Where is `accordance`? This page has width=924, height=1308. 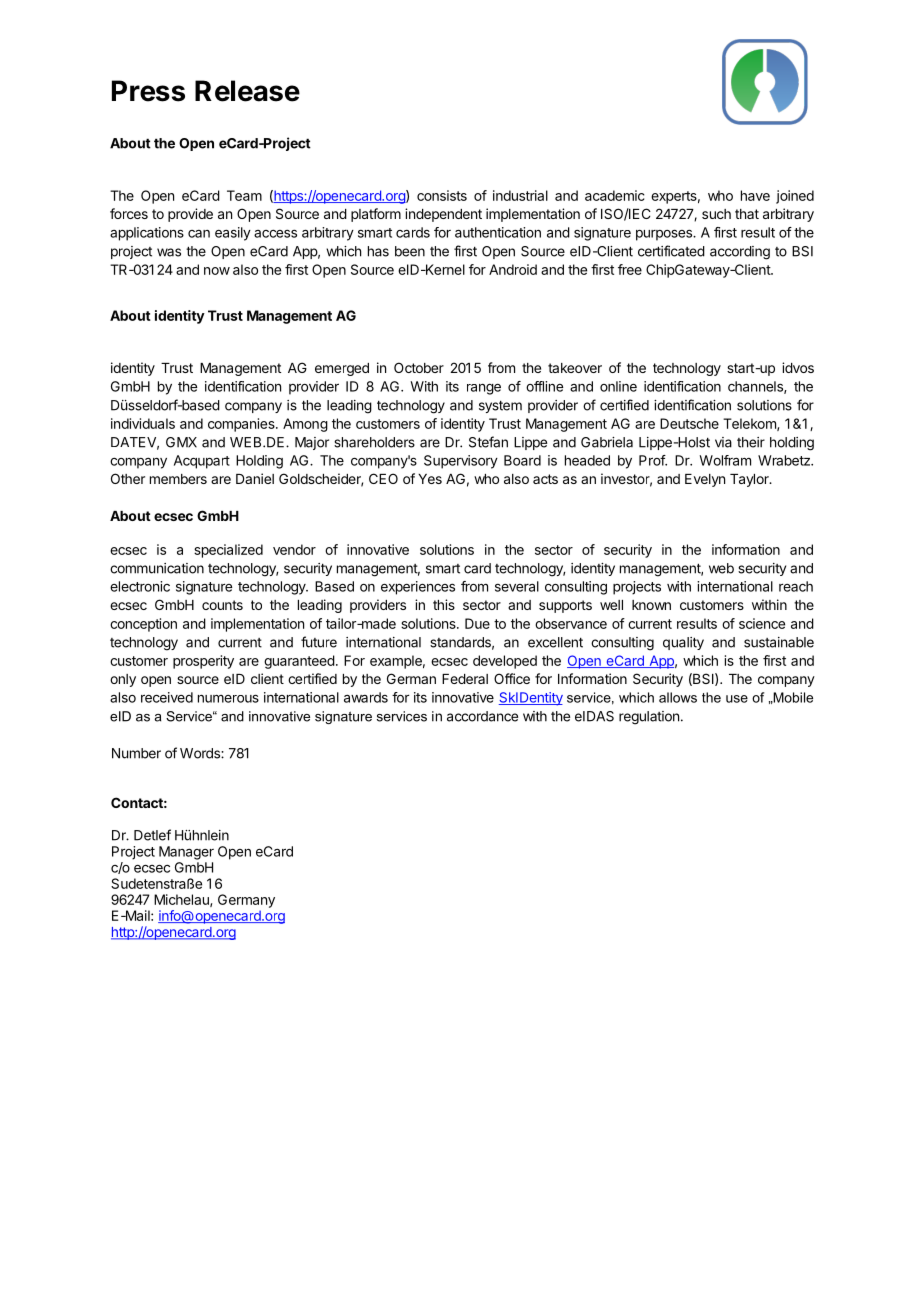 accordance is located at coordinates (482, 716).
